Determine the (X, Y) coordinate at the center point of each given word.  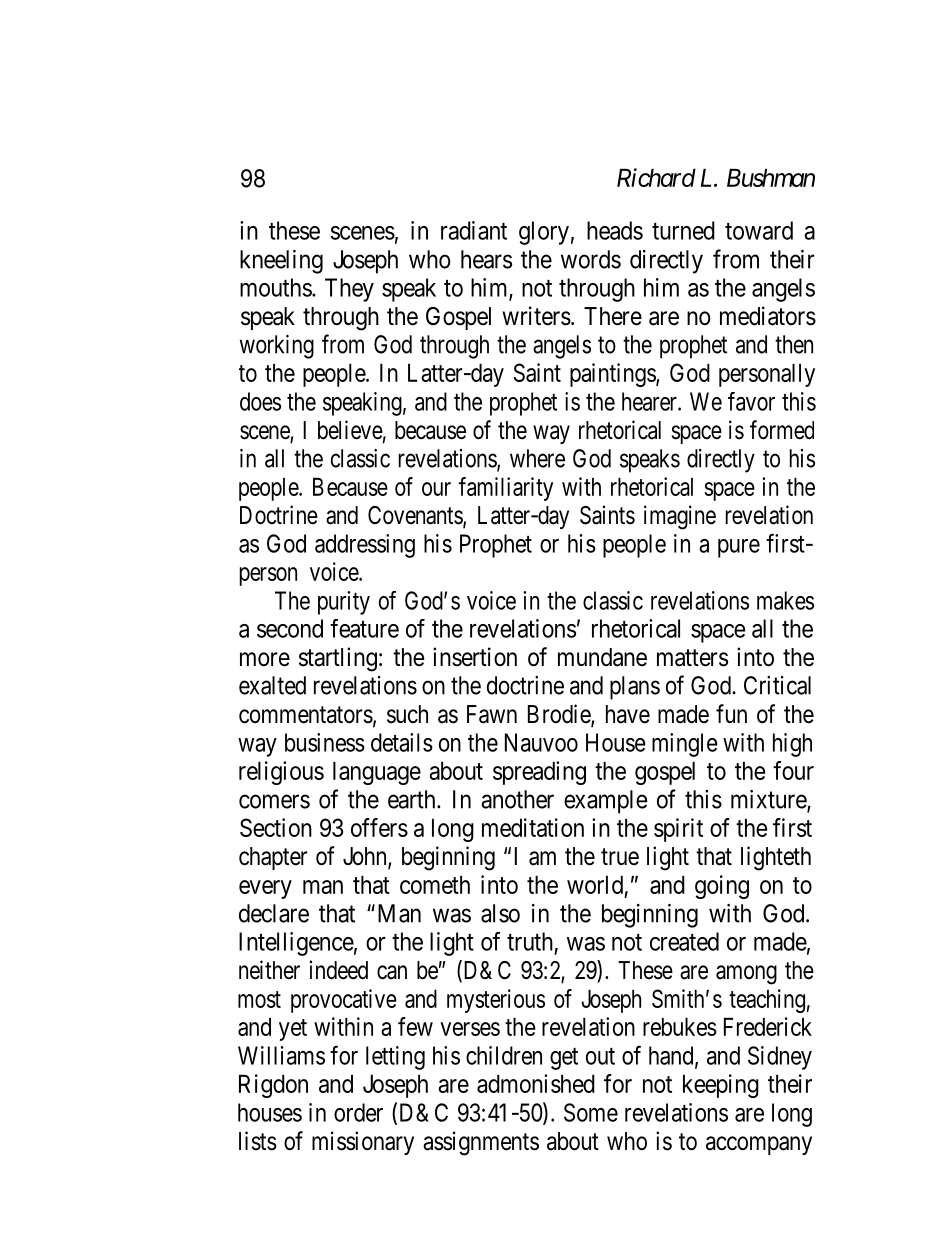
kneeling (281, 262)
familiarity (506, 489)
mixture (769, 800)
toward (759, 230)
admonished (536, 1083)
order (358, 1112)
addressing (365, 546)
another (517, 799)
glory (544, 233)
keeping (721, 1086)
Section (276, 827)
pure (739, 548)
